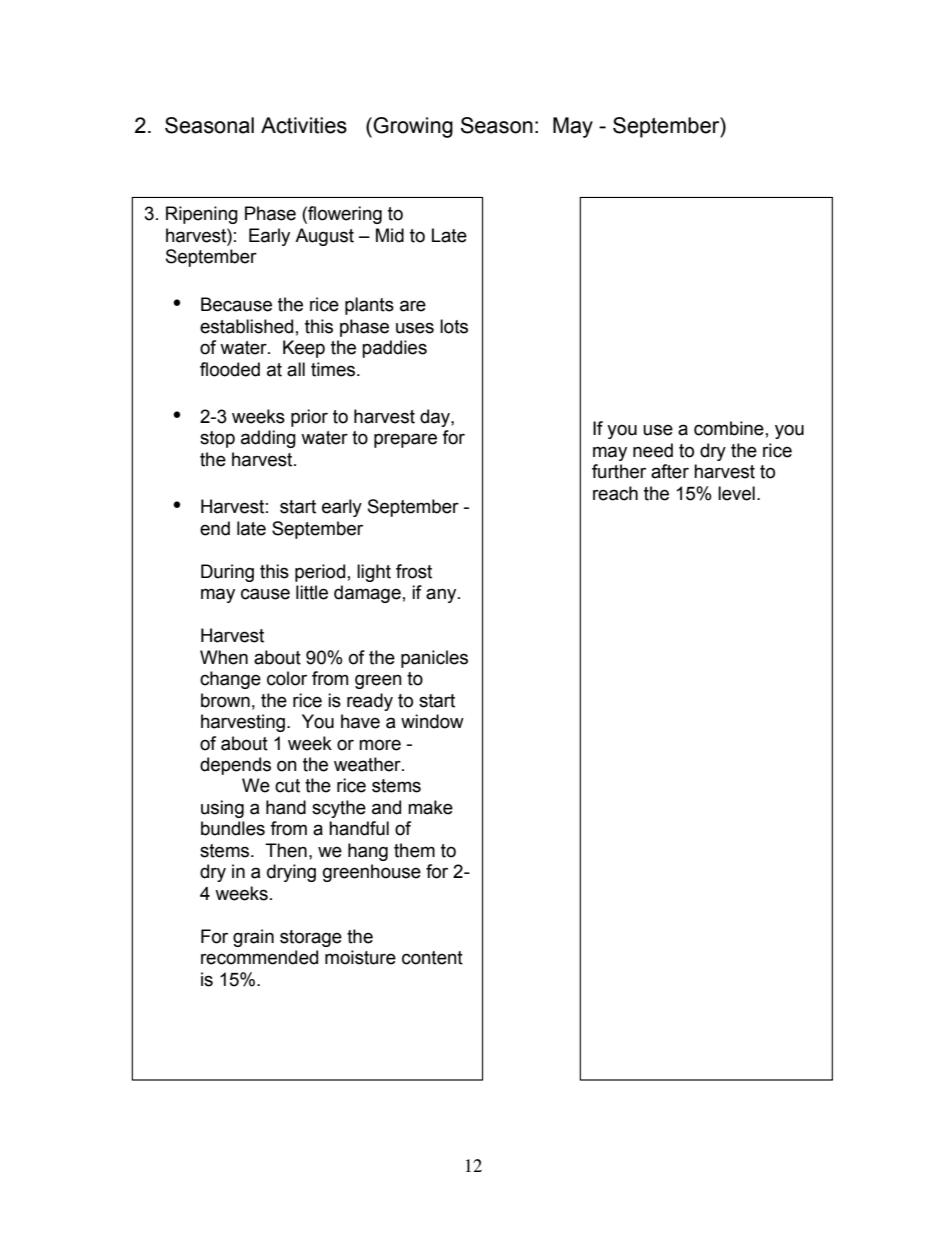 This screenshot has height=1233, width=952. What do you see at coordinates (253, 938) in the screenshot?
I see `grain` at bounding box center [253, 938].
